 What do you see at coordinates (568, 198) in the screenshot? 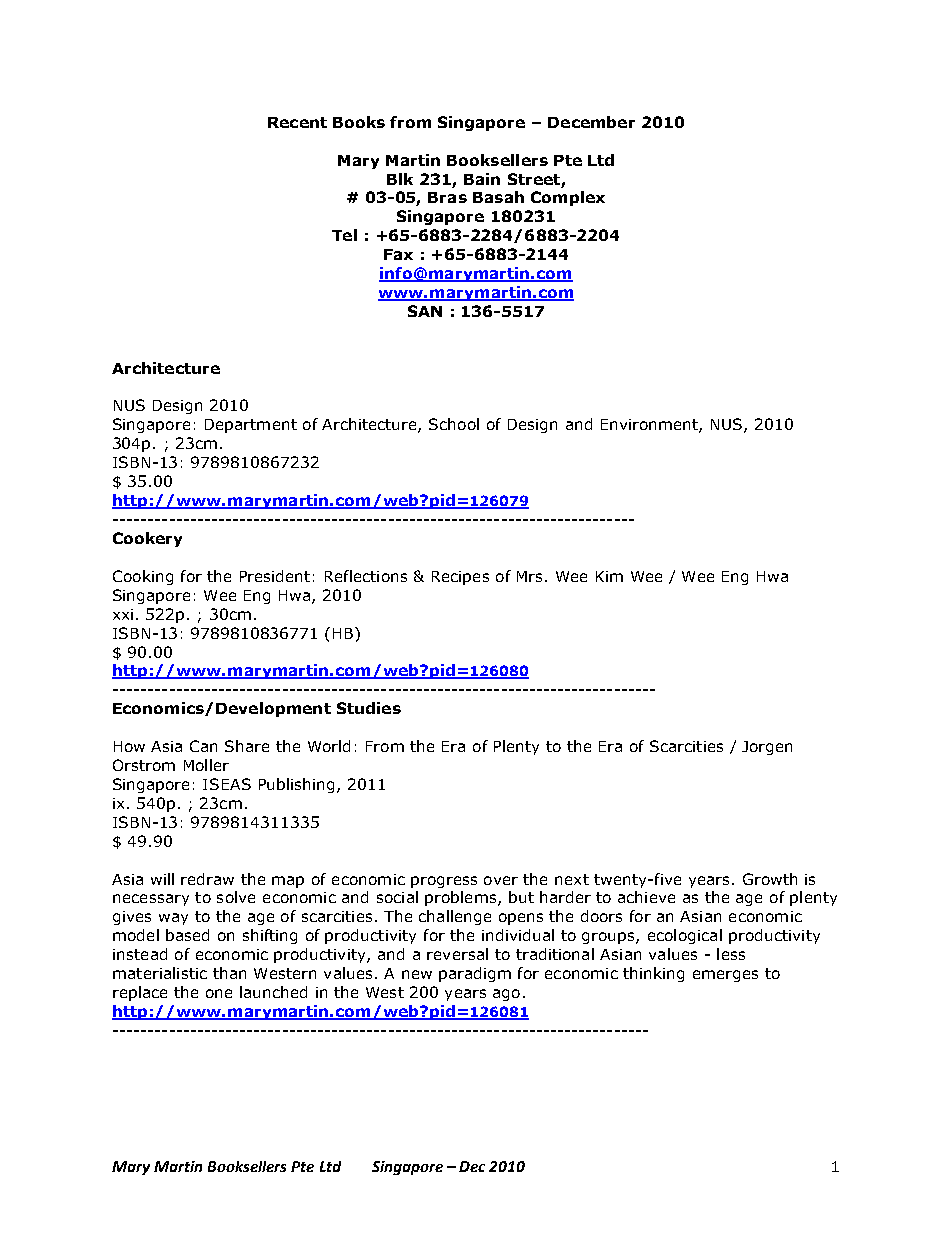
I see `Complex` at bounding box center [568, 198].
